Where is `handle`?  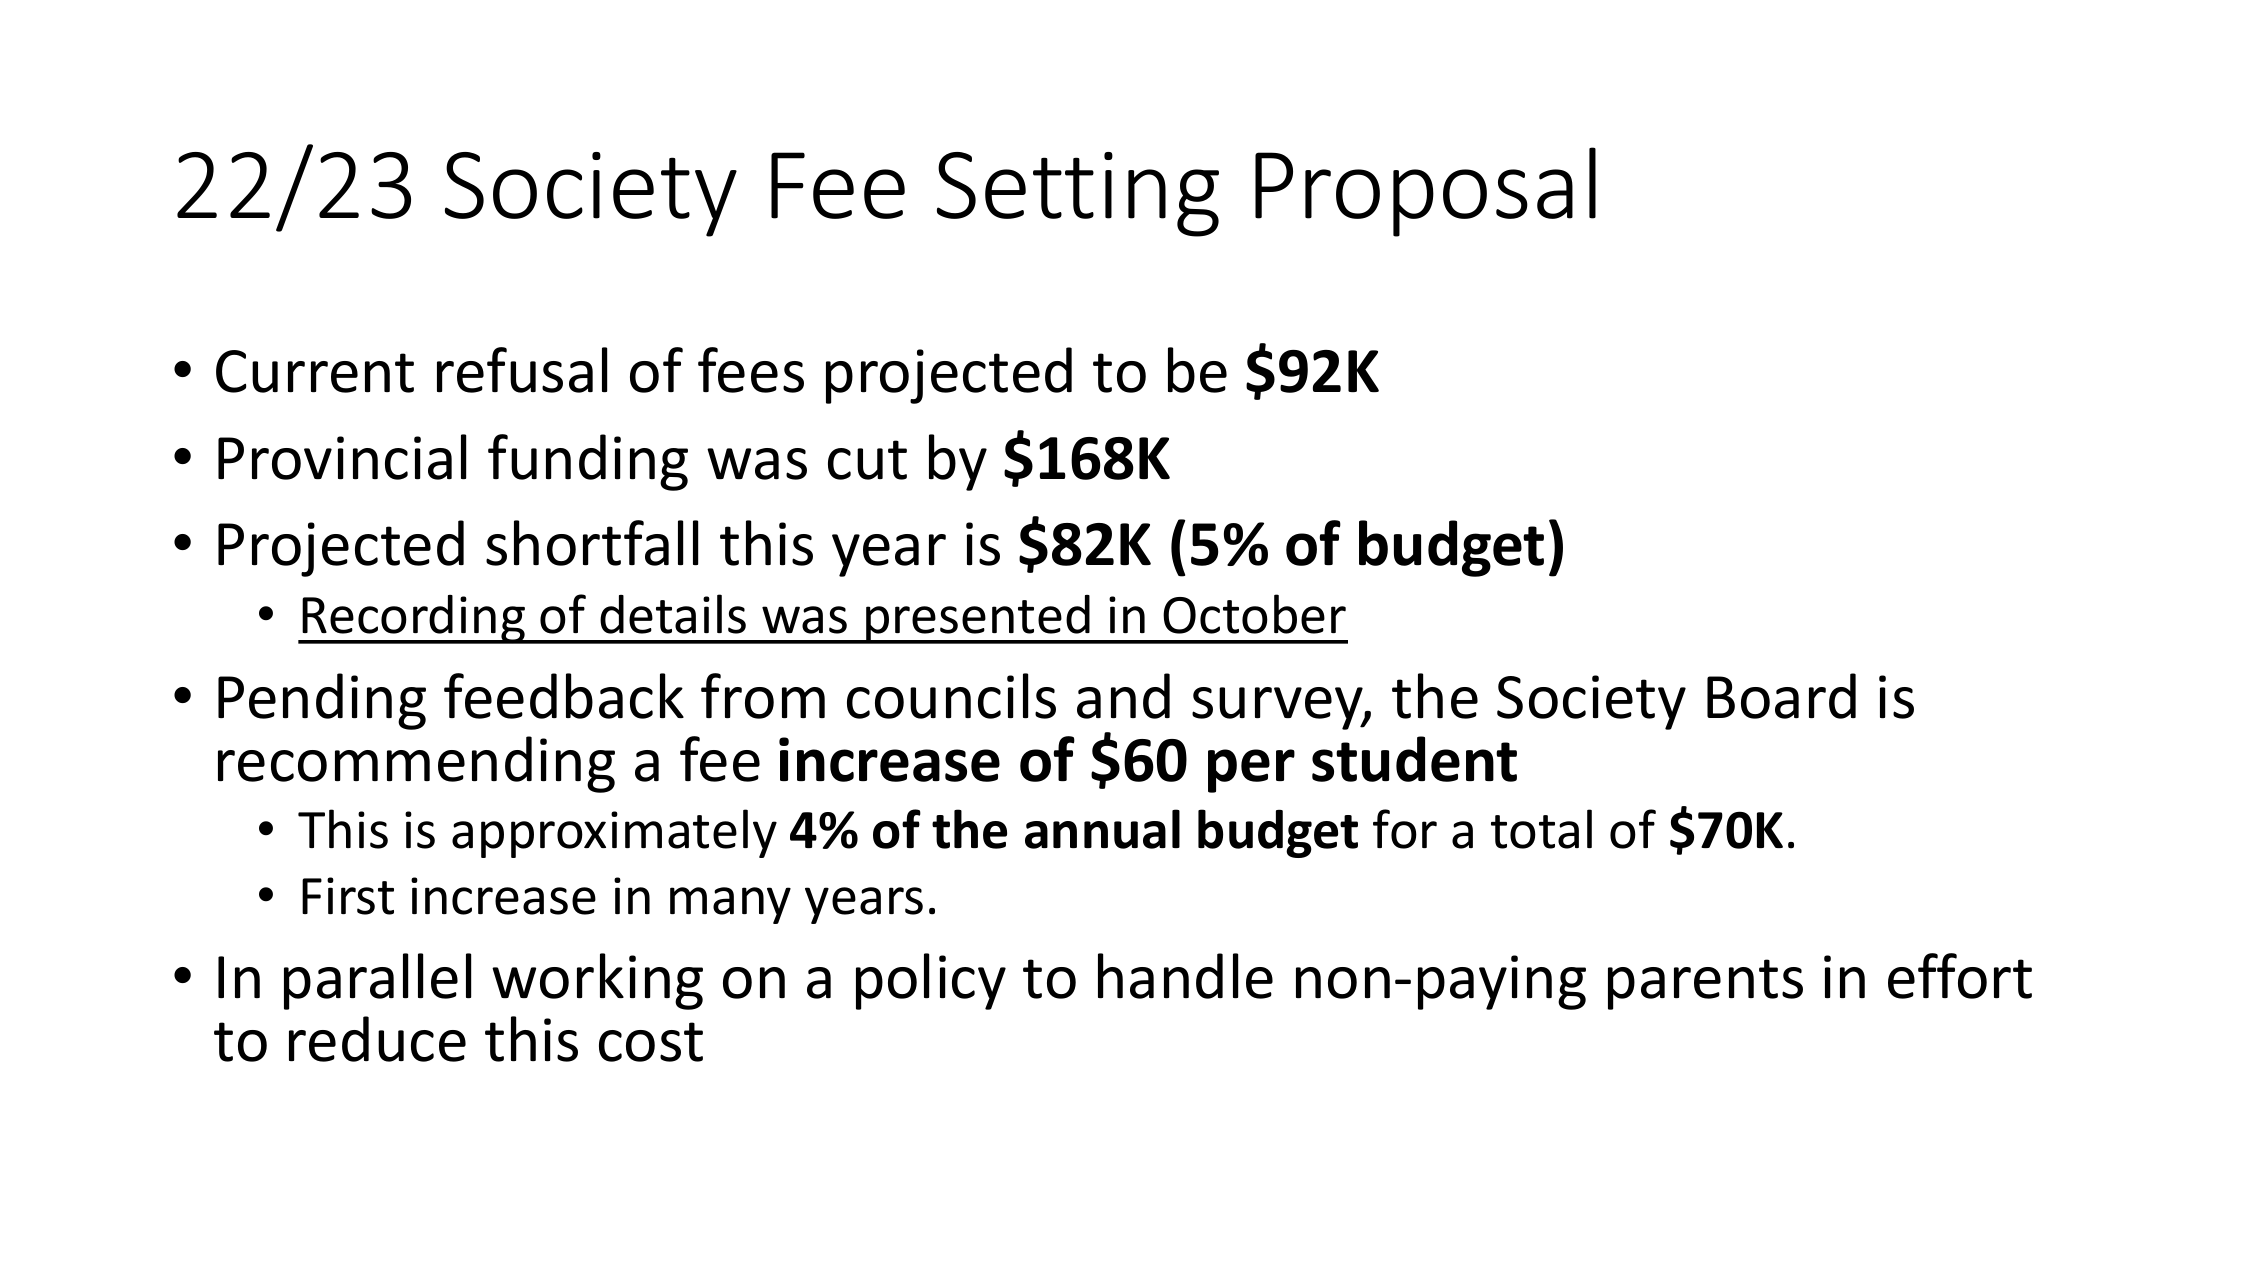 handle is located at coordinates (1185, 976).
